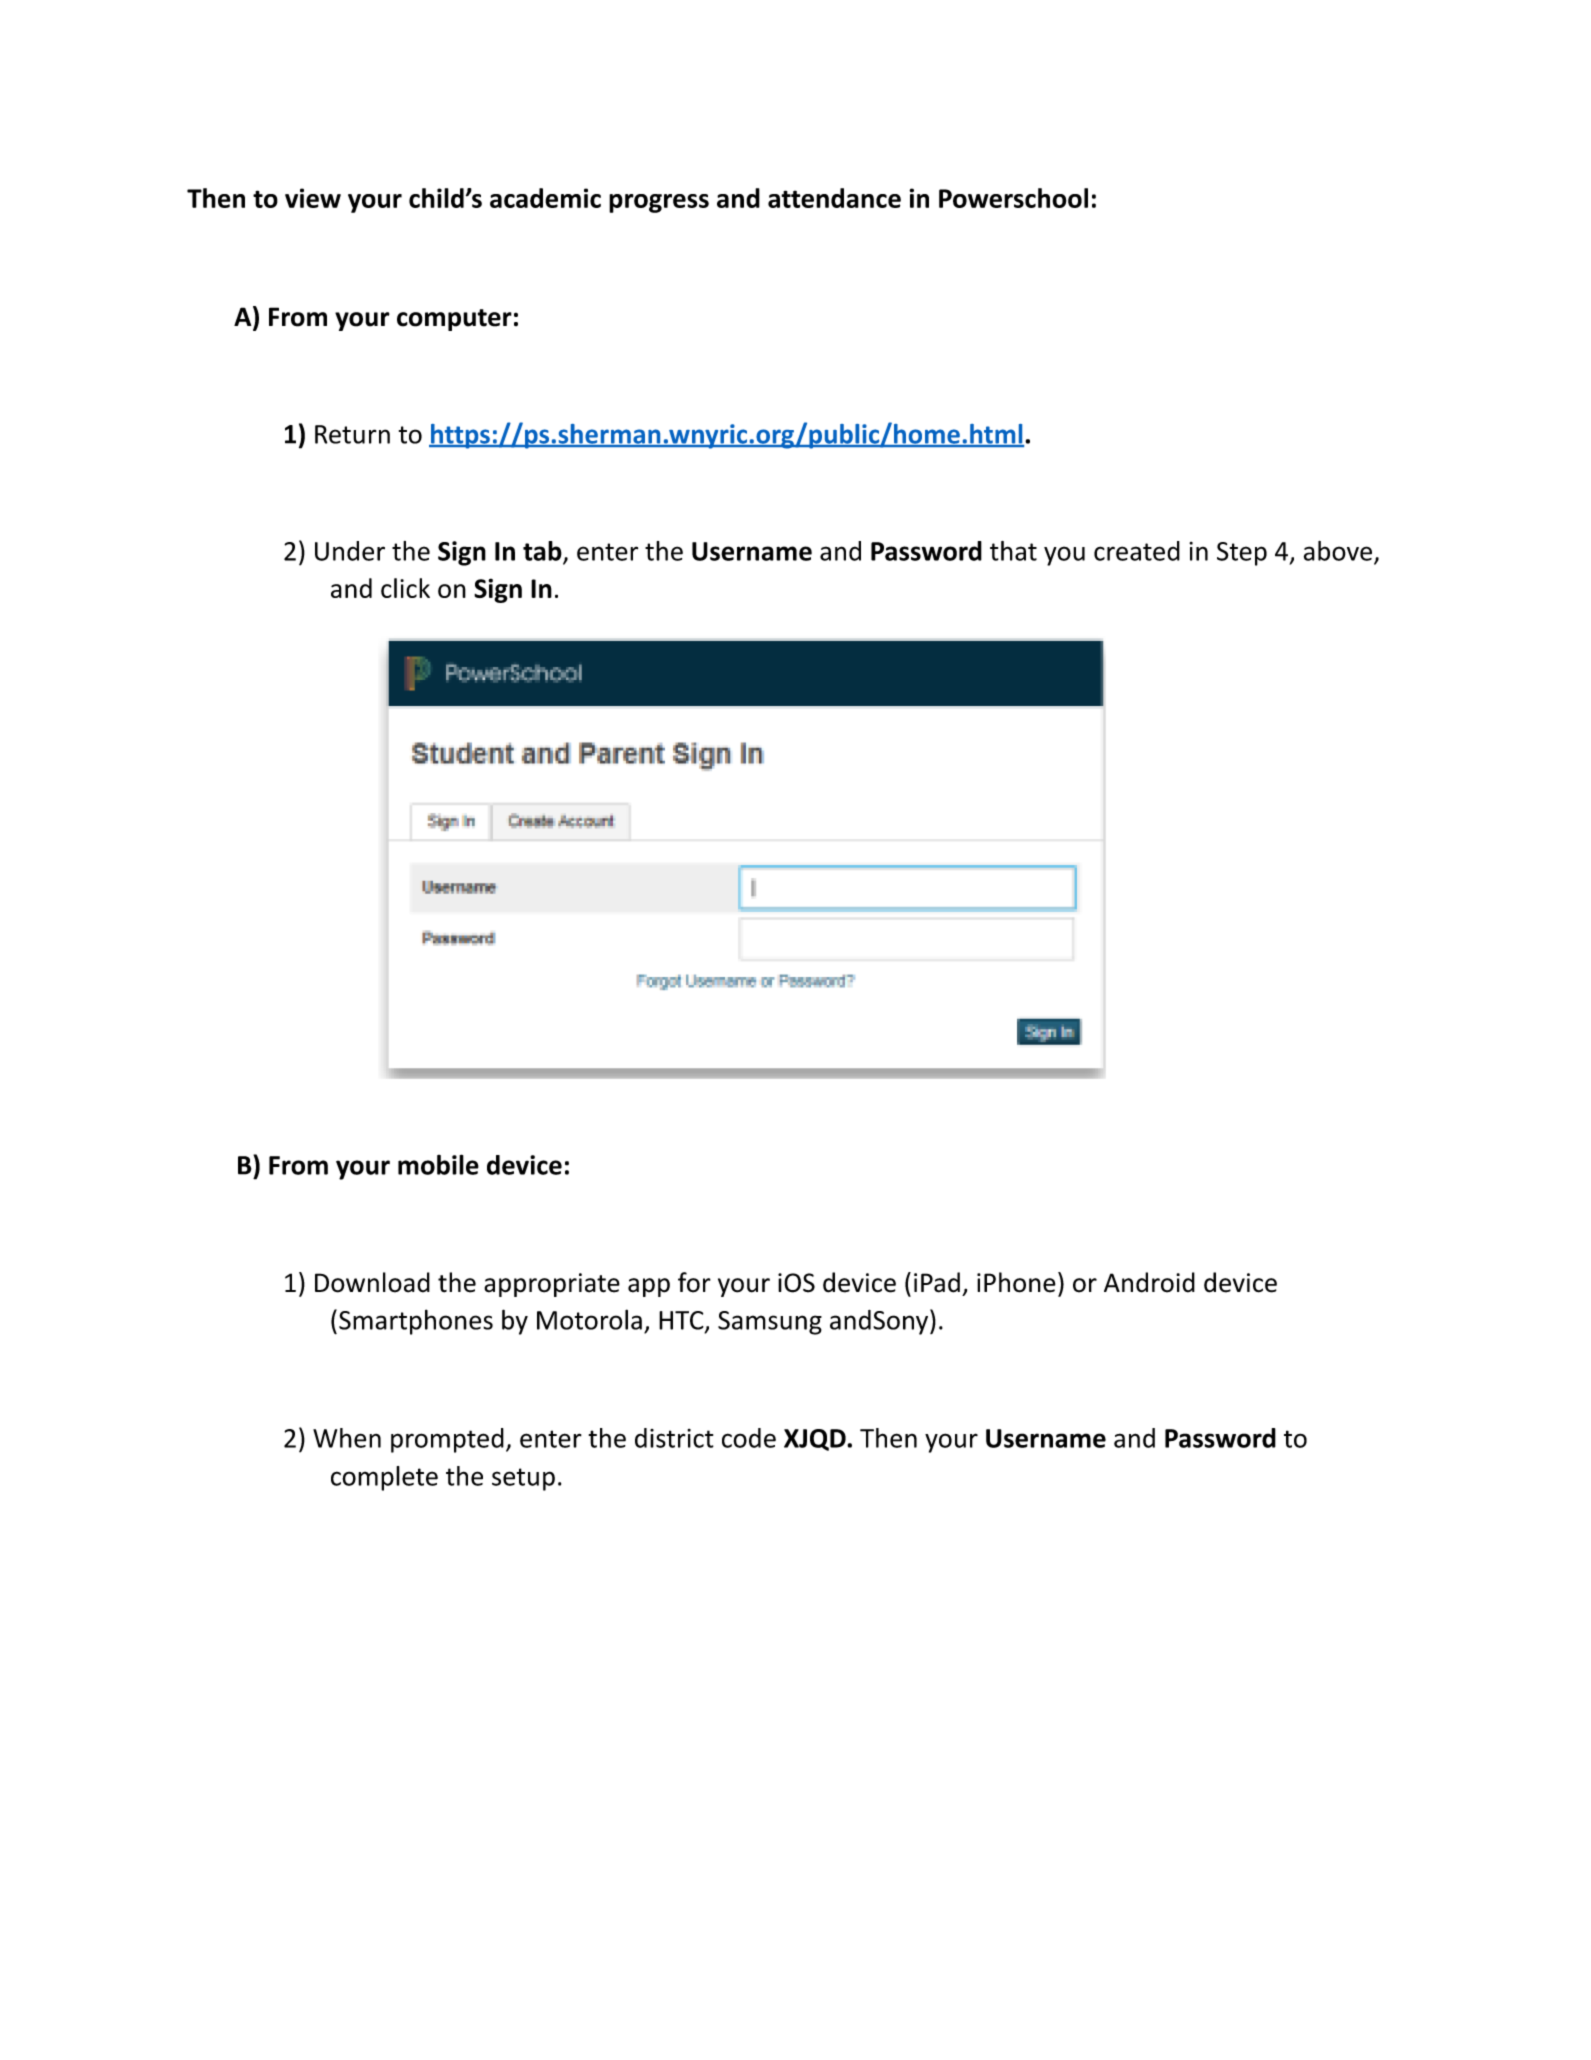 The image size is (1591, 2060). Describe the element at coordinates (447, 1440) in the screenshot. I see `prompted` at that location.
